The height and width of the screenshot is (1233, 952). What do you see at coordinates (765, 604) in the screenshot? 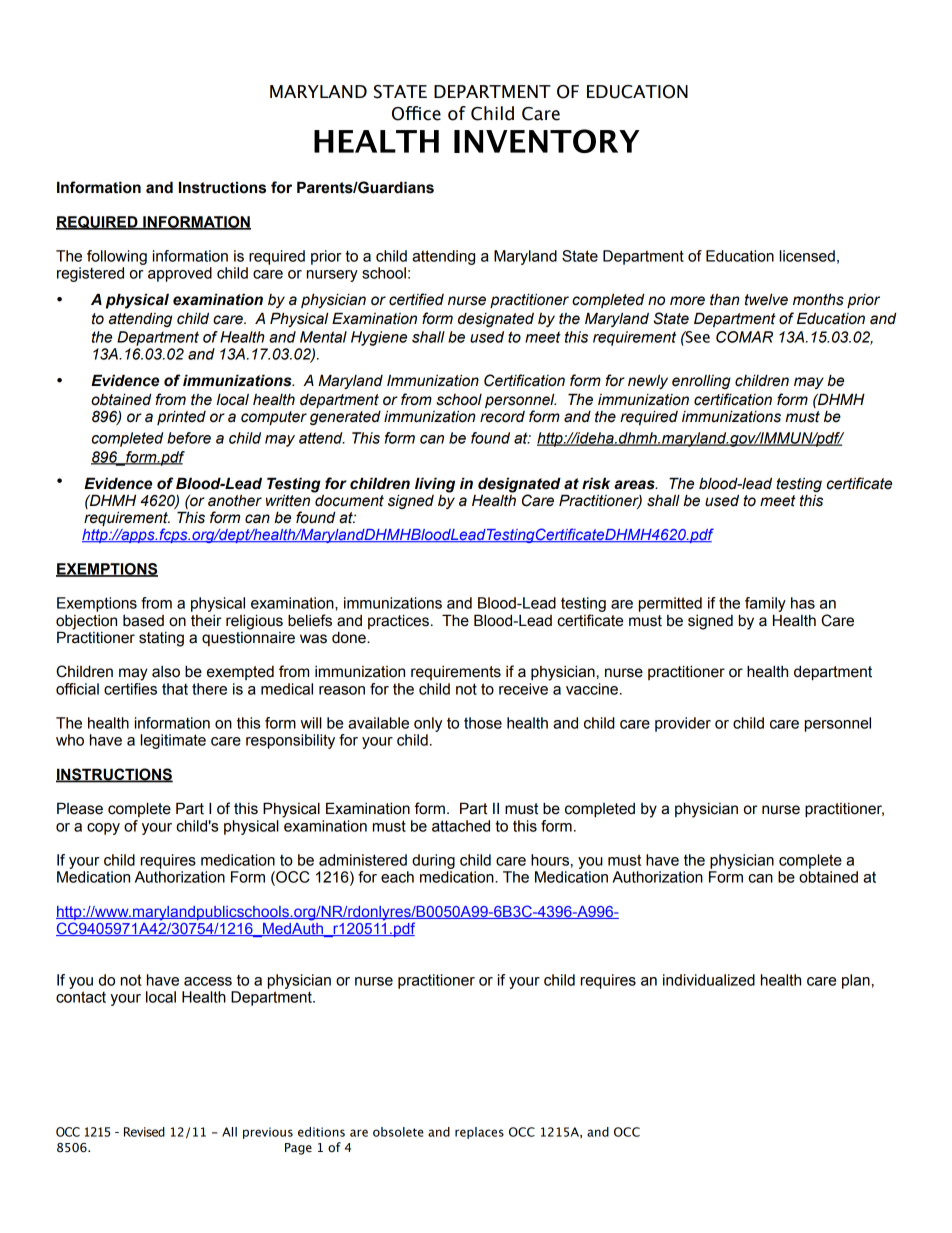
I see `family` at bounding box center [765, 604].
